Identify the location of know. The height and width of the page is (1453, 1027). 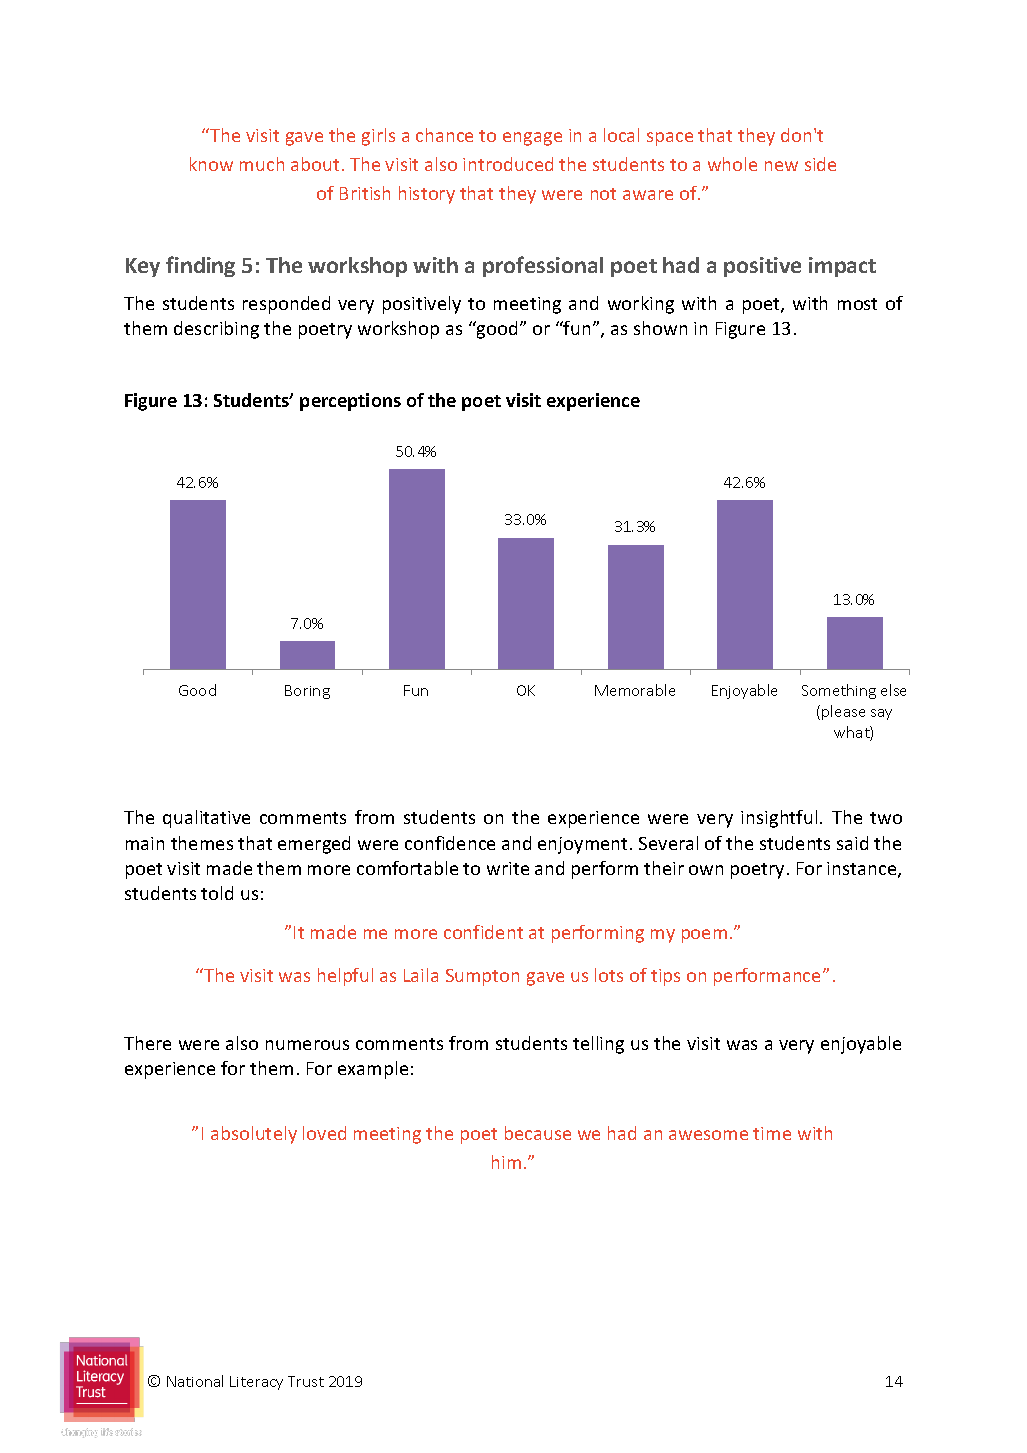
(211, 164).
